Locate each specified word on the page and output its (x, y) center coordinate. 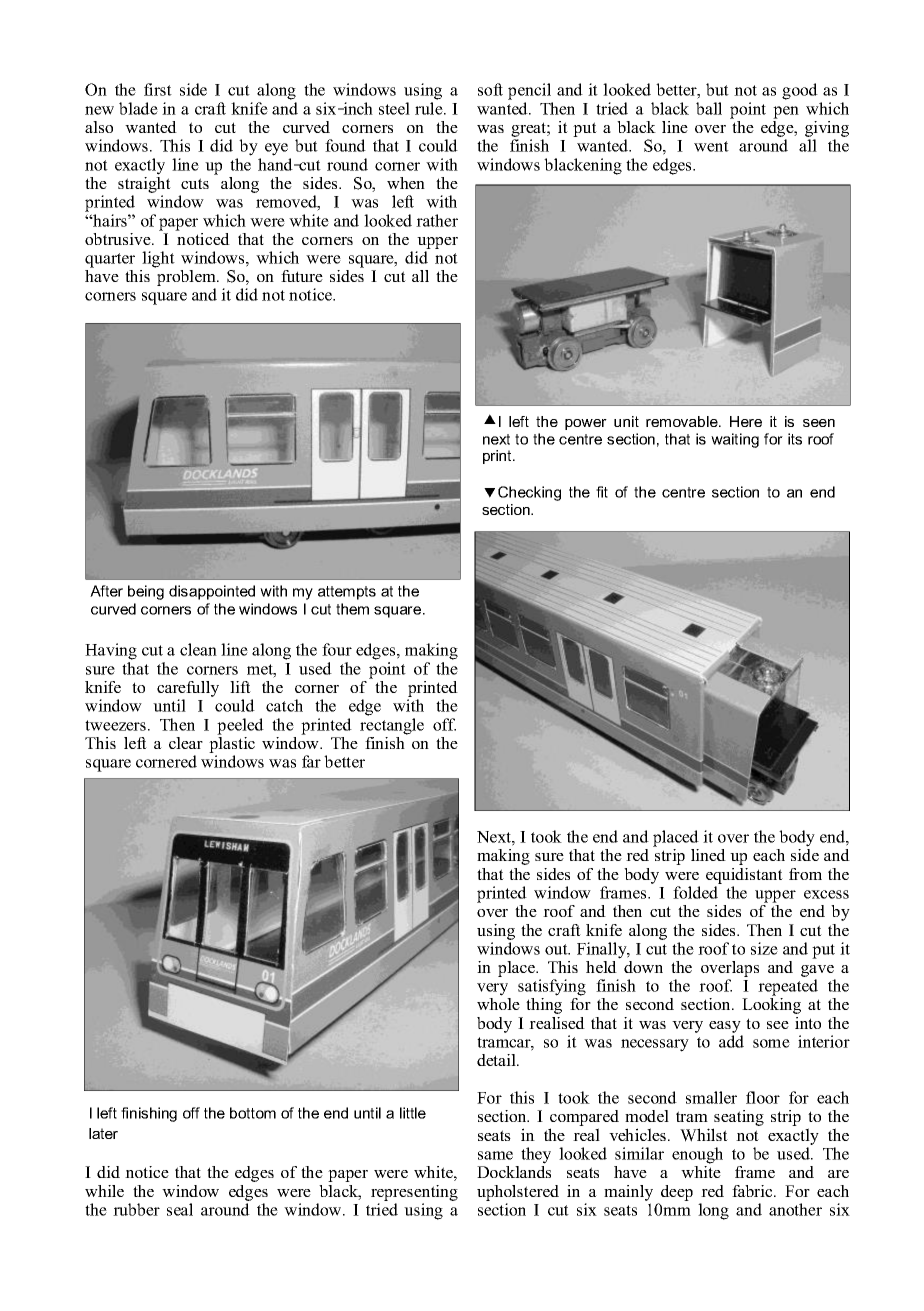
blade (138, 108)
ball (709, 108)
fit (602, 492)
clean (198, 649)
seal (180, 1209)
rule (430, 108)
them (352, 609)
